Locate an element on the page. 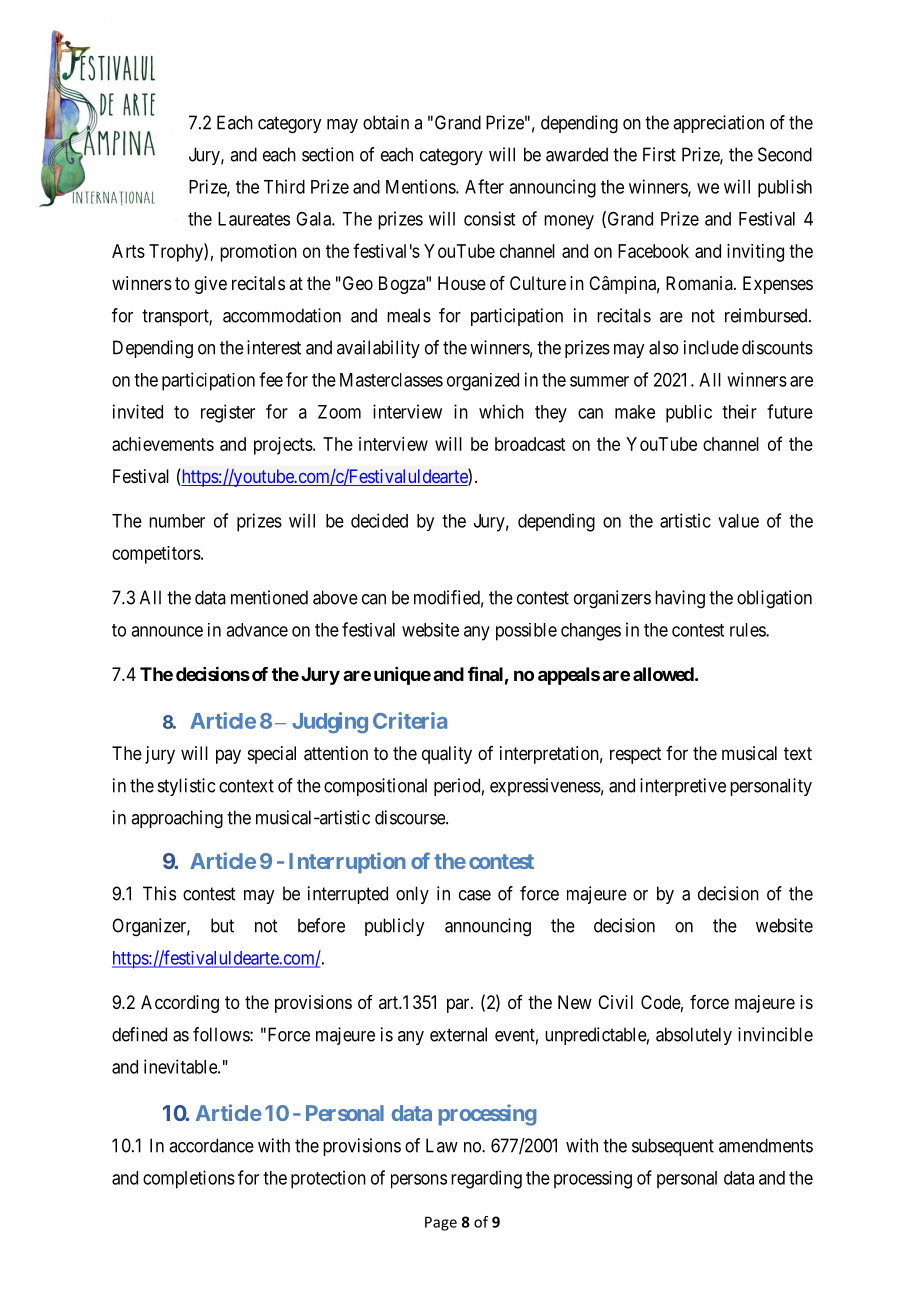 The width and height of the page is (924, 1308). regarding is located at coordinates (486, 1179).
